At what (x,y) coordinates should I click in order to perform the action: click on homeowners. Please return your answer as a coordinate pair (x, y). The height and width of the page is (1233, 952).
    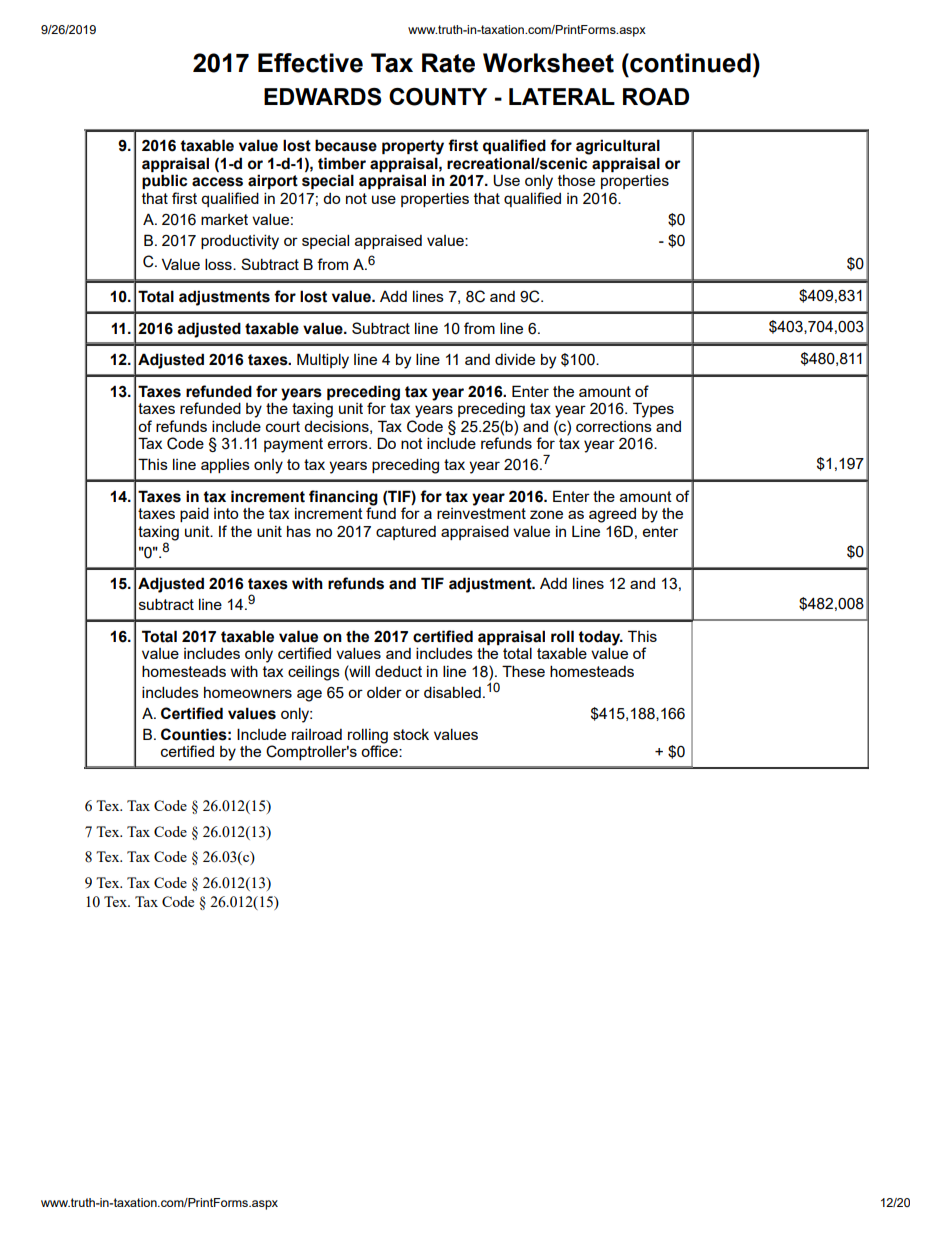
    Looking at the image, I should click on (248, 692).
